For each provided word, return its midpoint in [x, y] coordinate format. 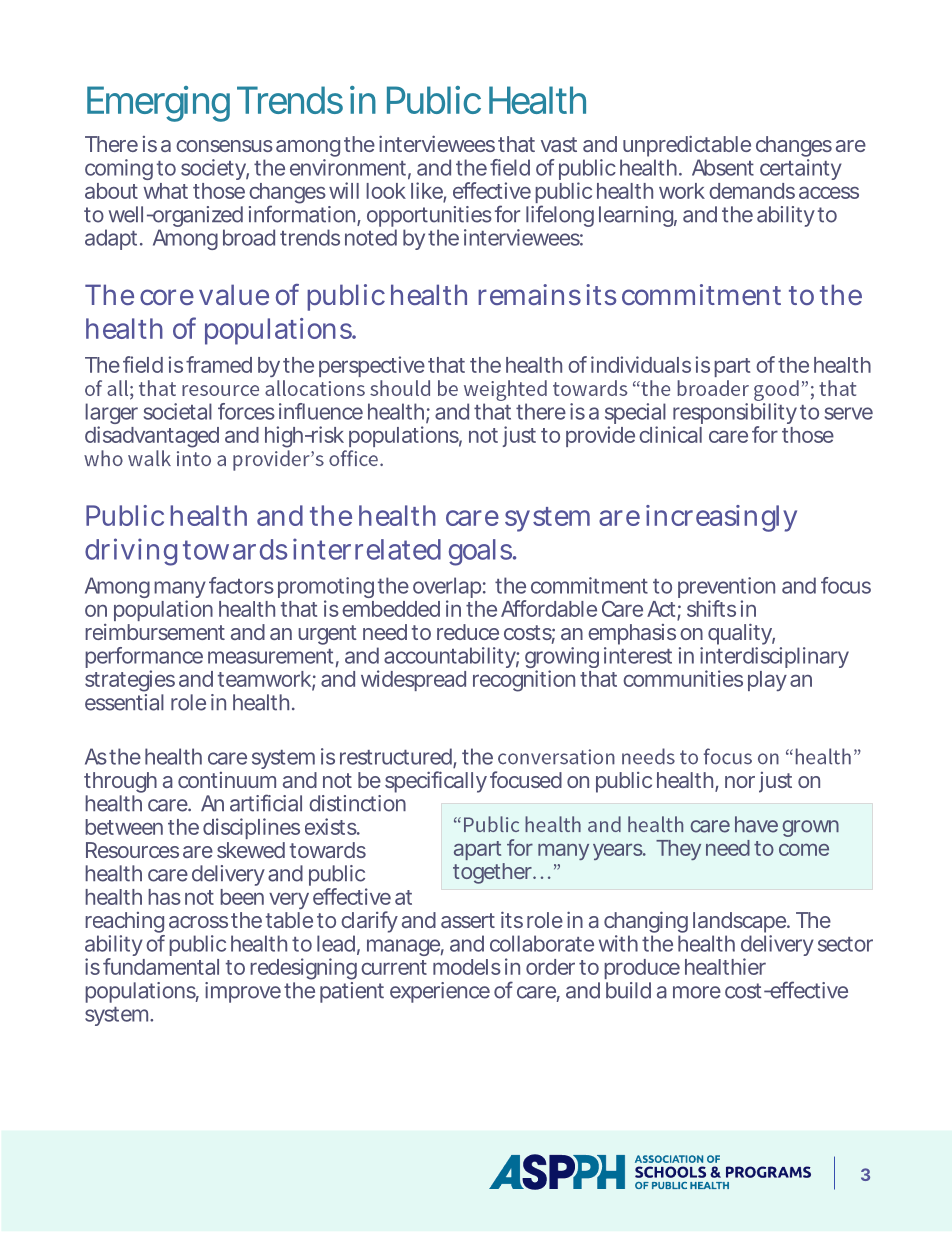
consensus [224, 146]
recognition [524, 681]
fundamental [161, 966]
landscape [740, 922]
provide [600, 436]
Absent [723, 167]
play [767, 681]
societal [178, 411]
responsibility [735, 415]
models [467, 967]
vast [559, 144]
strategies [130, 681]
